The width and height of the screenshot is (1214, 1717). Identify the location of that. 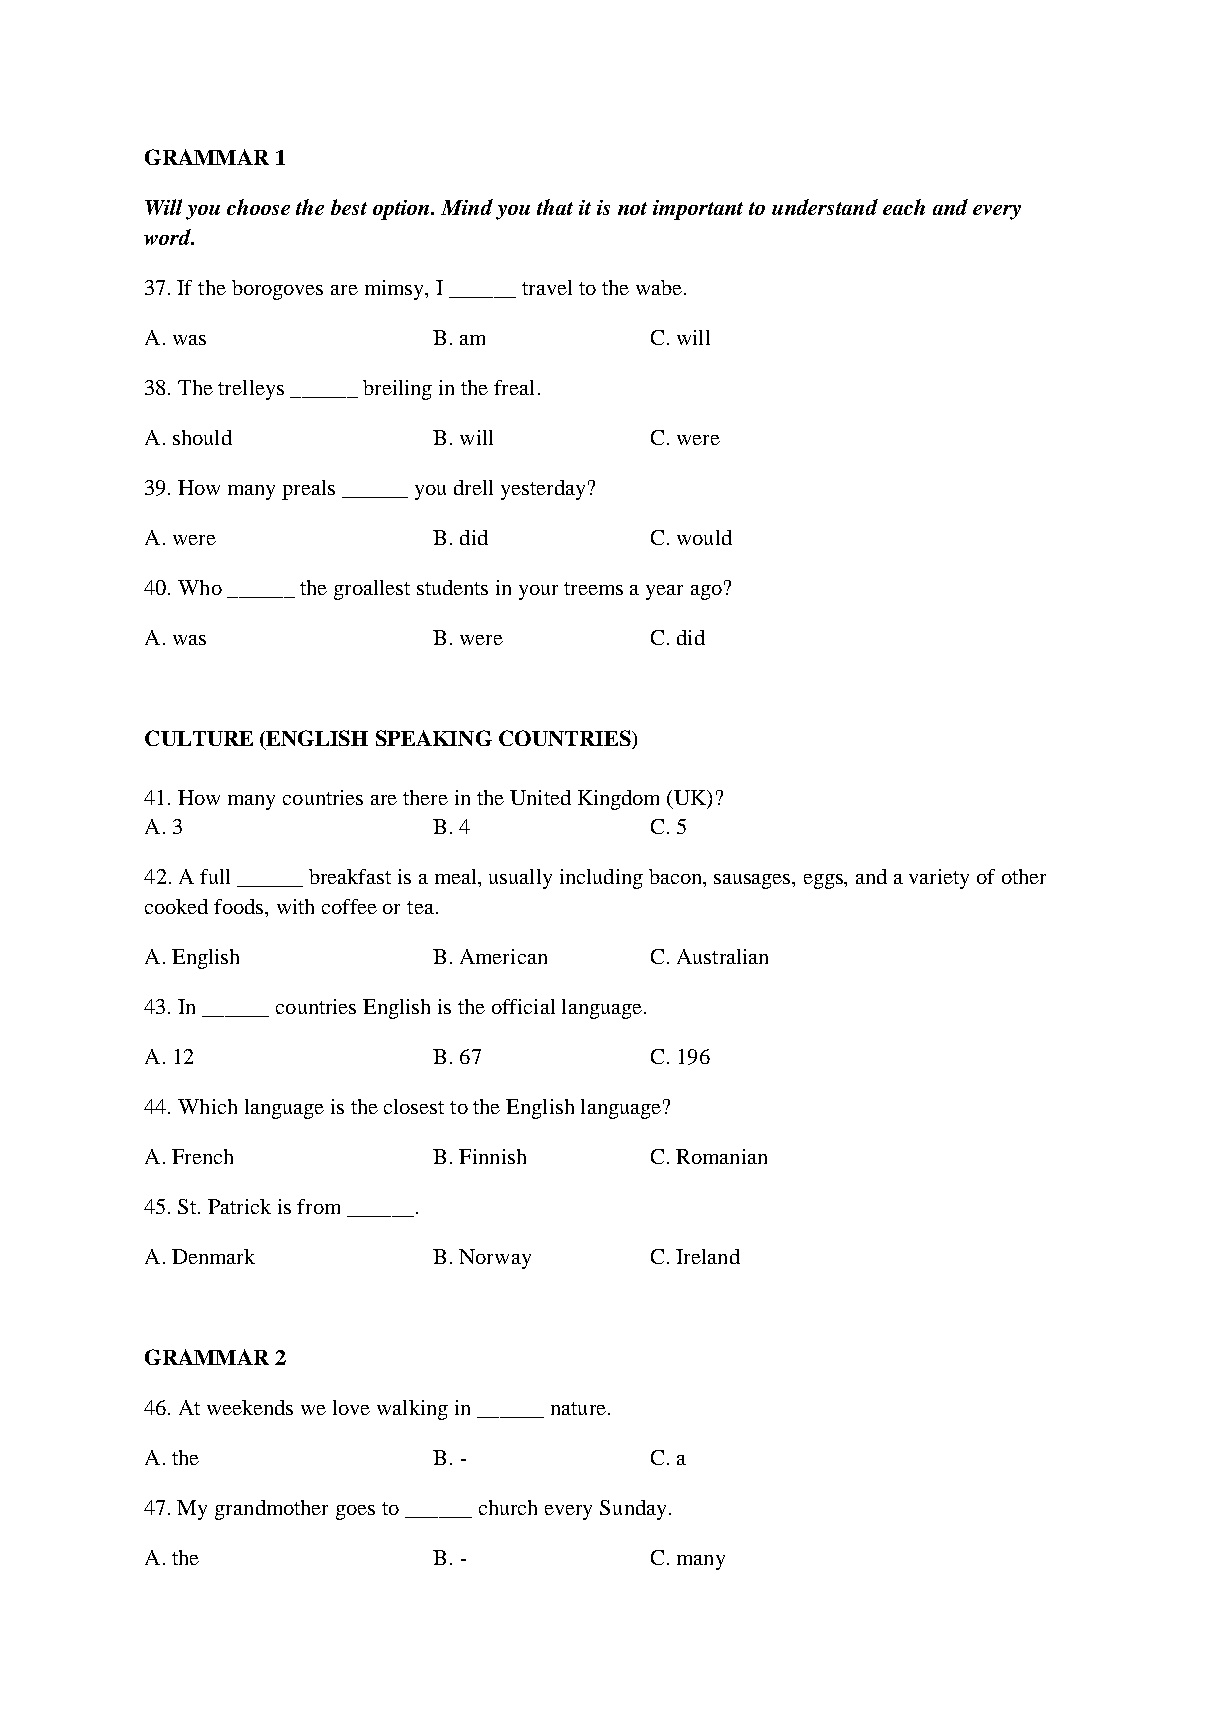
(555, 207).
